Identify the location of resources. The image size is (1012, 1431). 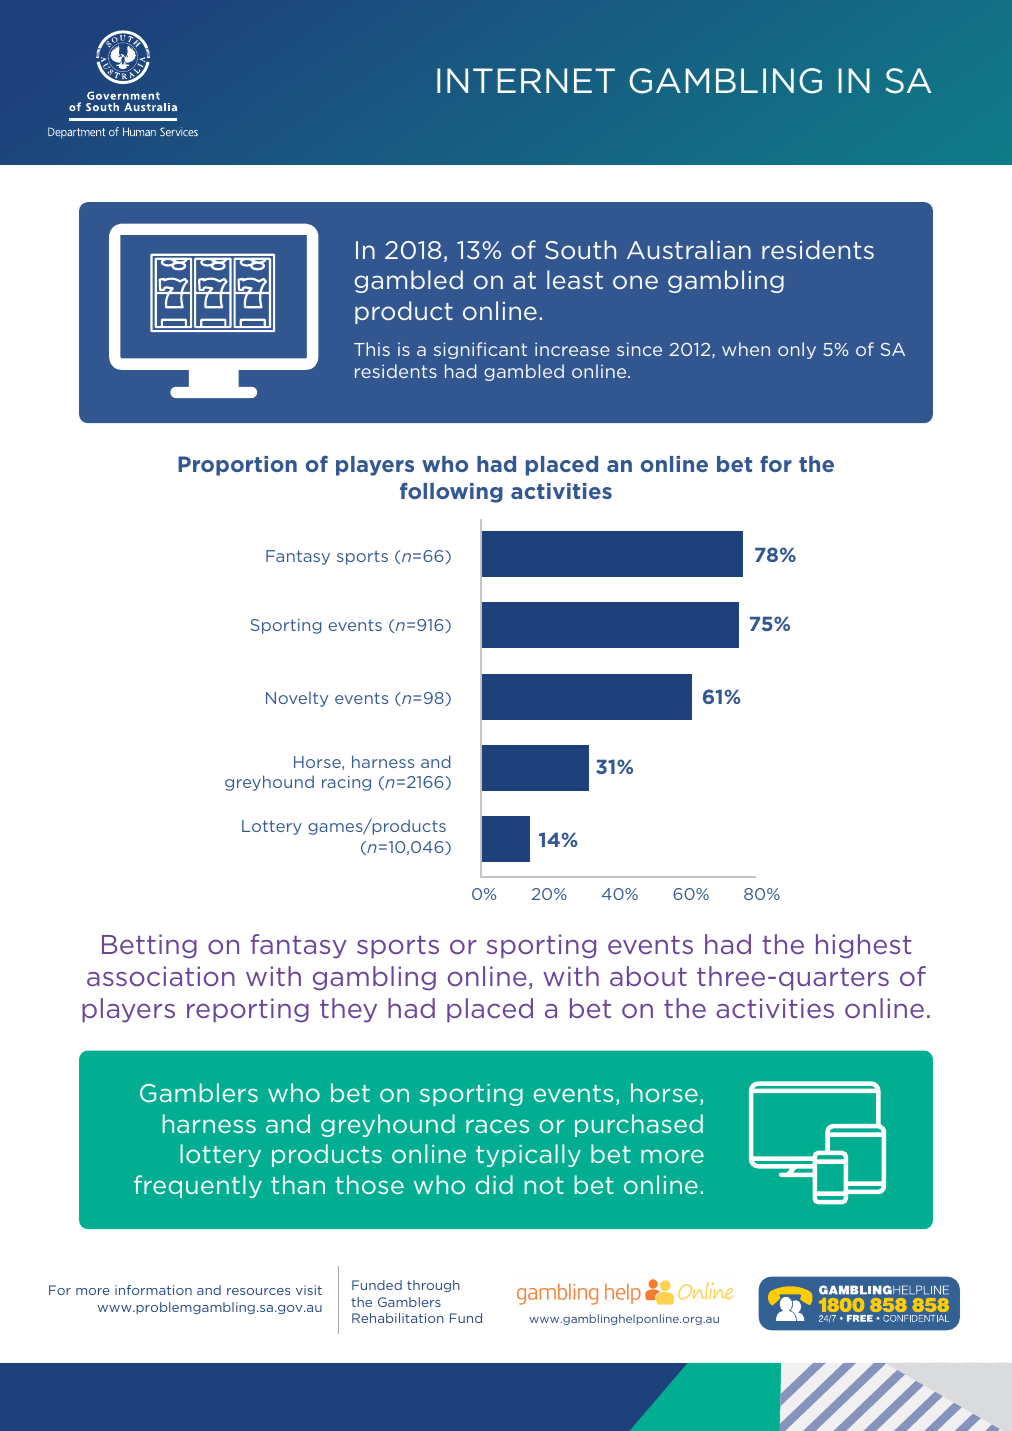
(258, 1291).
